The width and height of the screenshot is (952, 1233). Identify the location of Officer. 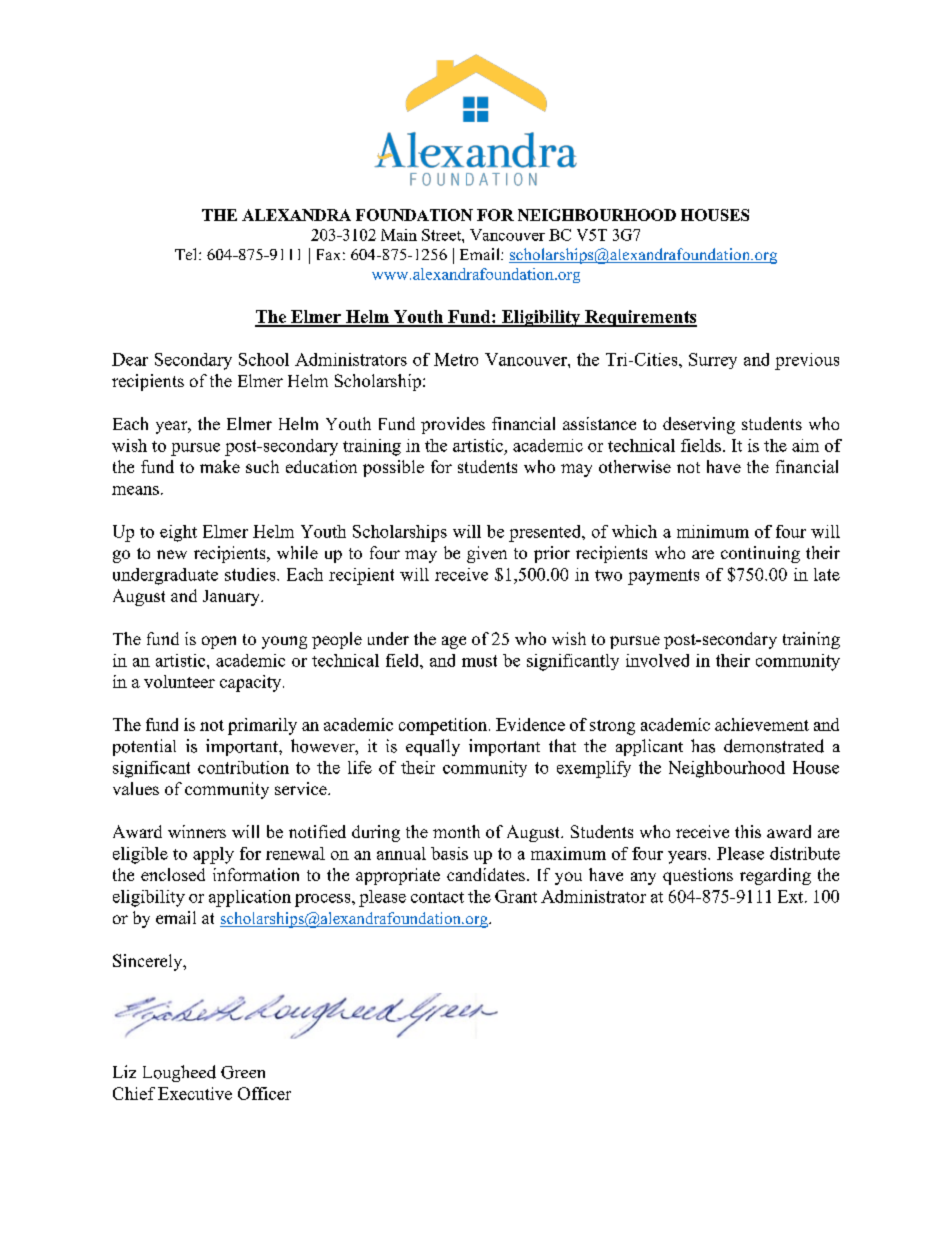
(264, 1093).
